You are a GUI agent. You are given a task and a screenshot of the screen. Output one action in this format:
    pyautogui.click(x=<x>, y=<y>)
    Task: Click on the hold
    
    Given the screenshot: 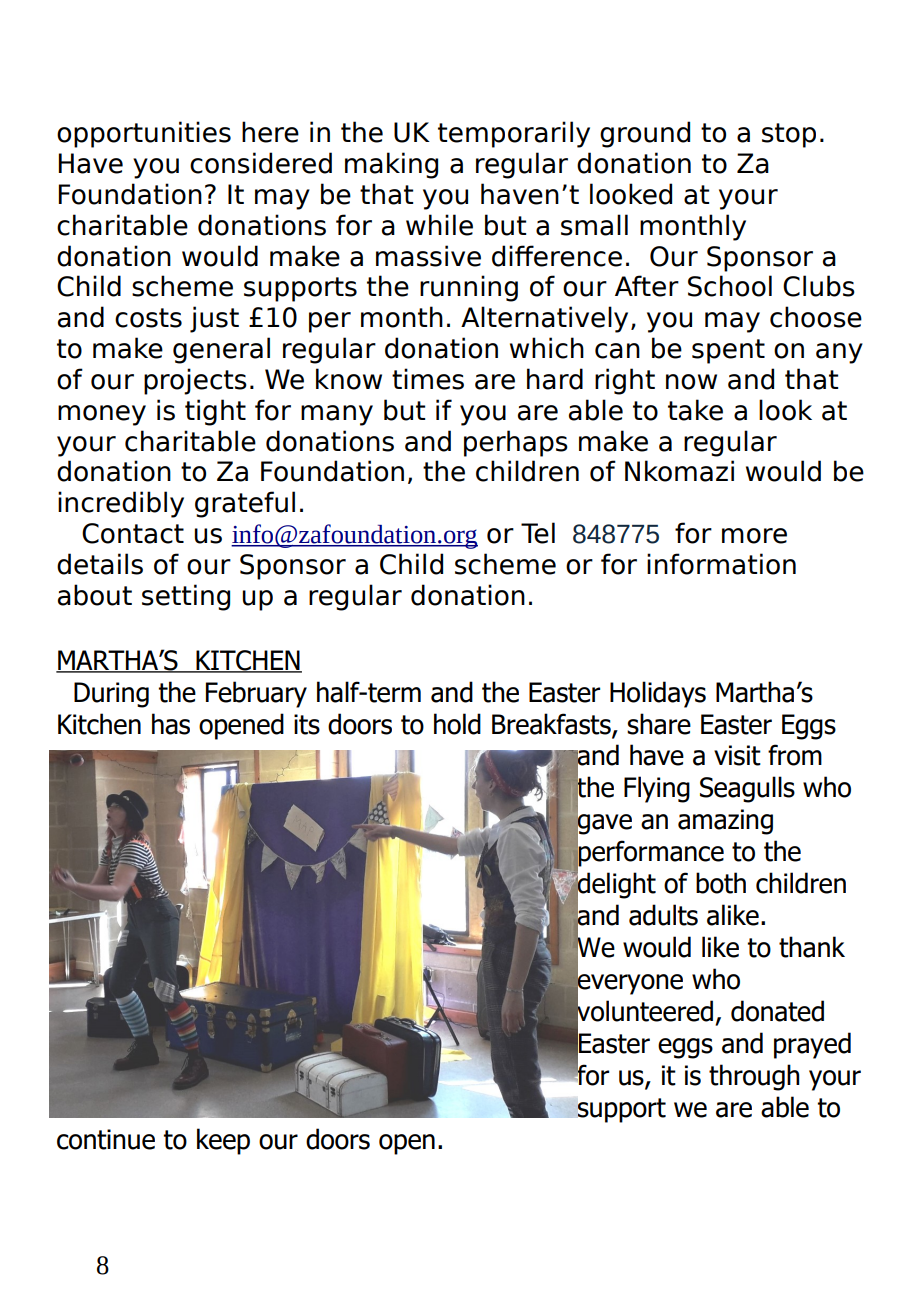 What is the action you would take?
    pyautogui.click(x=457, y=724)
